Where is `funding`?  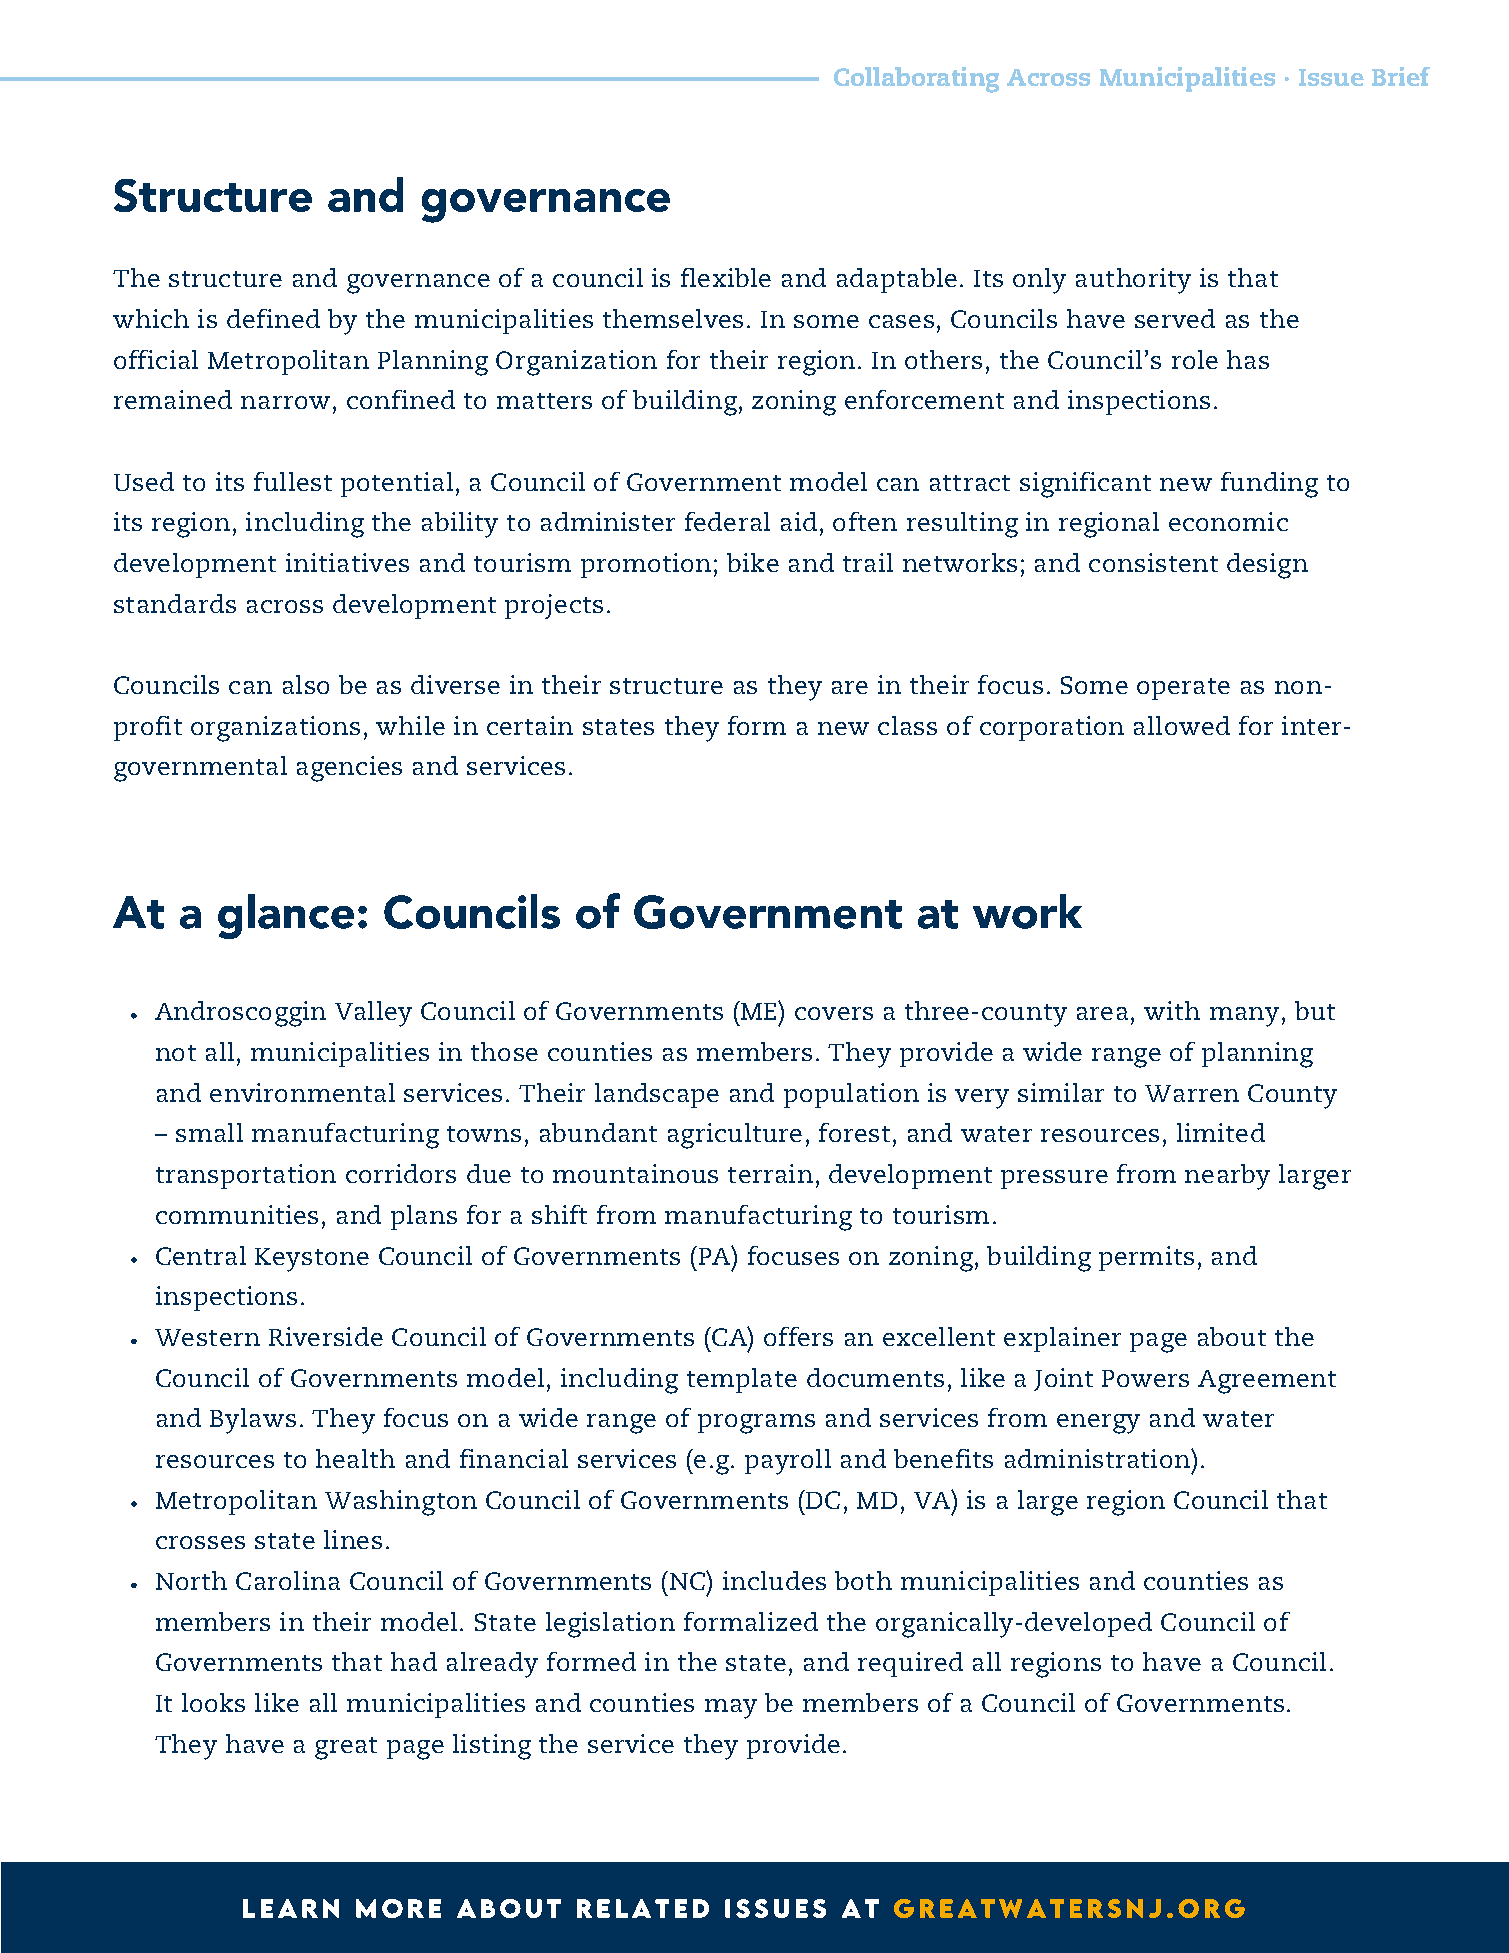
funding is located at coordinates (1269, 485).
